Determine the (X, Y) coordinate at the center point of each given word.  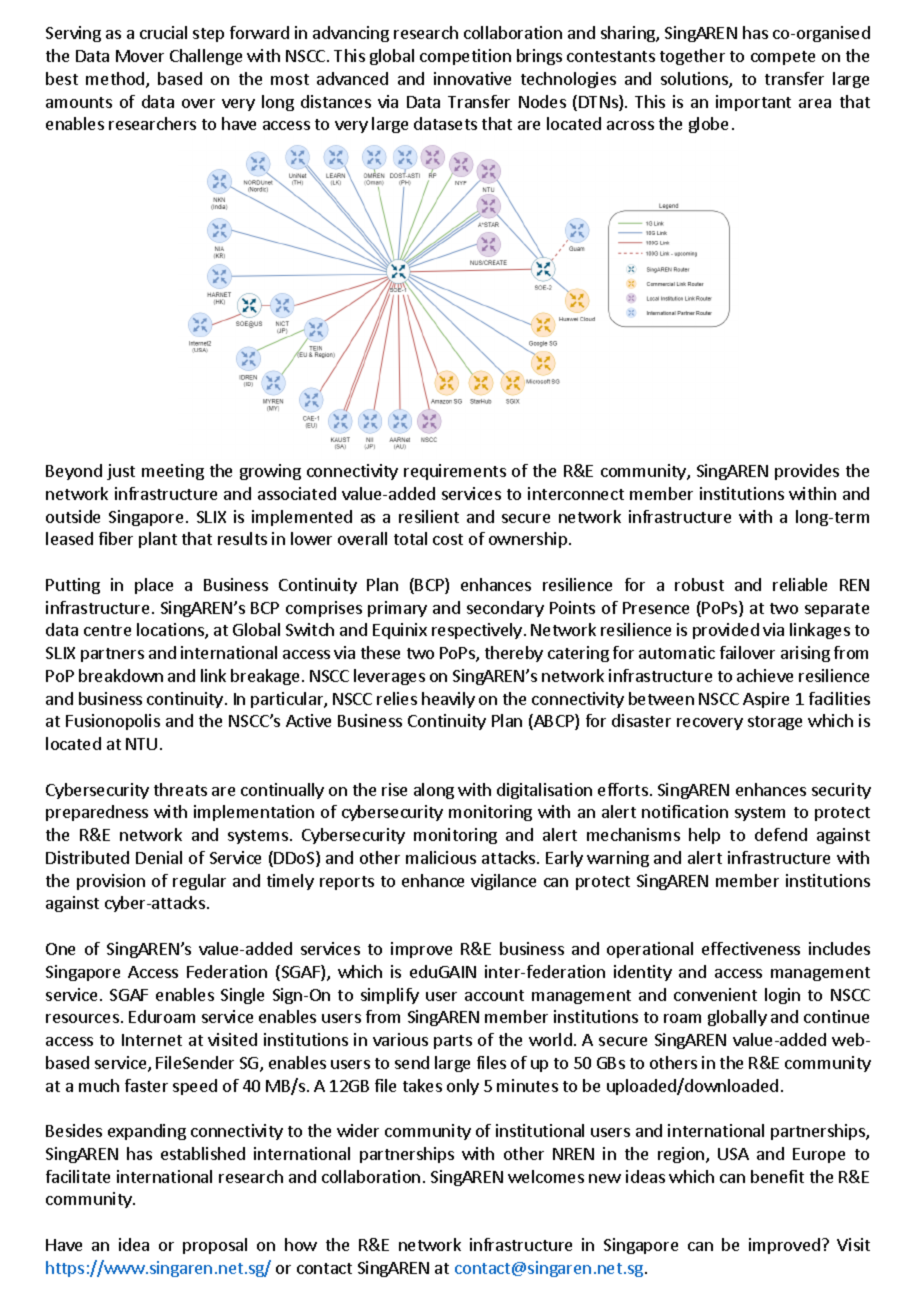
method (116, 80)
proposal (215, 1246)
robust (699, 584)
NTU (141, 744)
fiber (116, 538)
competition (465, 57)
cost (448, 539)
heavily (448, 700)
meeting (173, 472)
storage (775, 723)
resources (82, 1018)
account (494, 995)
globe (708, 125)
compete (783, 58)
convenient (715, 994)
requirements (455, 472)
